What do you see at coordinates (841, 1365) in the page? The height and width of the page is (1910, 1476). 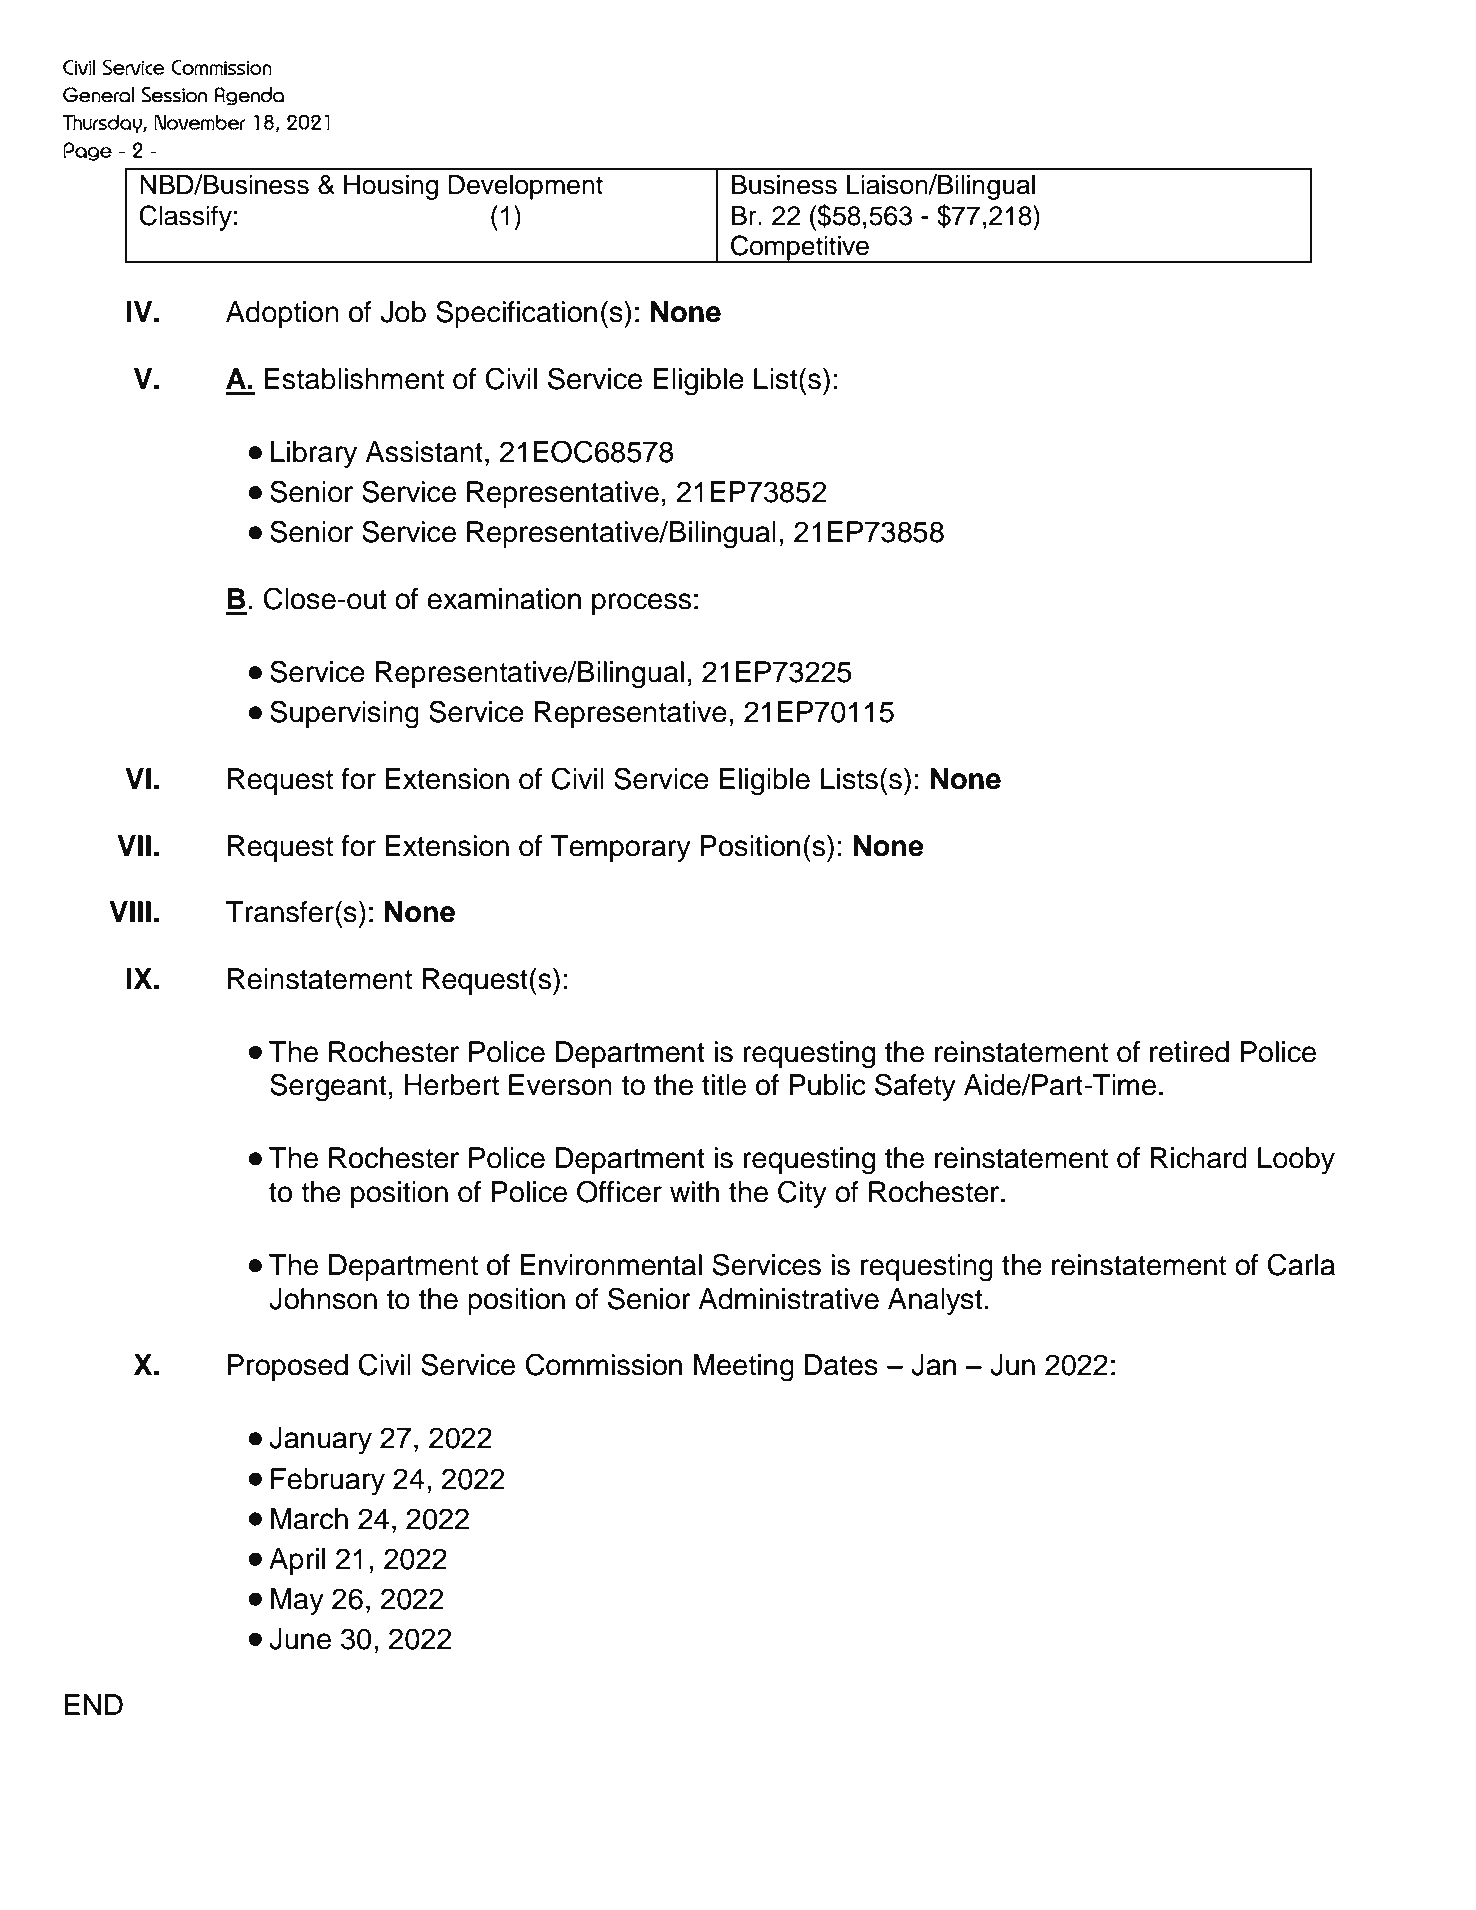 I see `Dates` at bounding box center [841, 1365].
